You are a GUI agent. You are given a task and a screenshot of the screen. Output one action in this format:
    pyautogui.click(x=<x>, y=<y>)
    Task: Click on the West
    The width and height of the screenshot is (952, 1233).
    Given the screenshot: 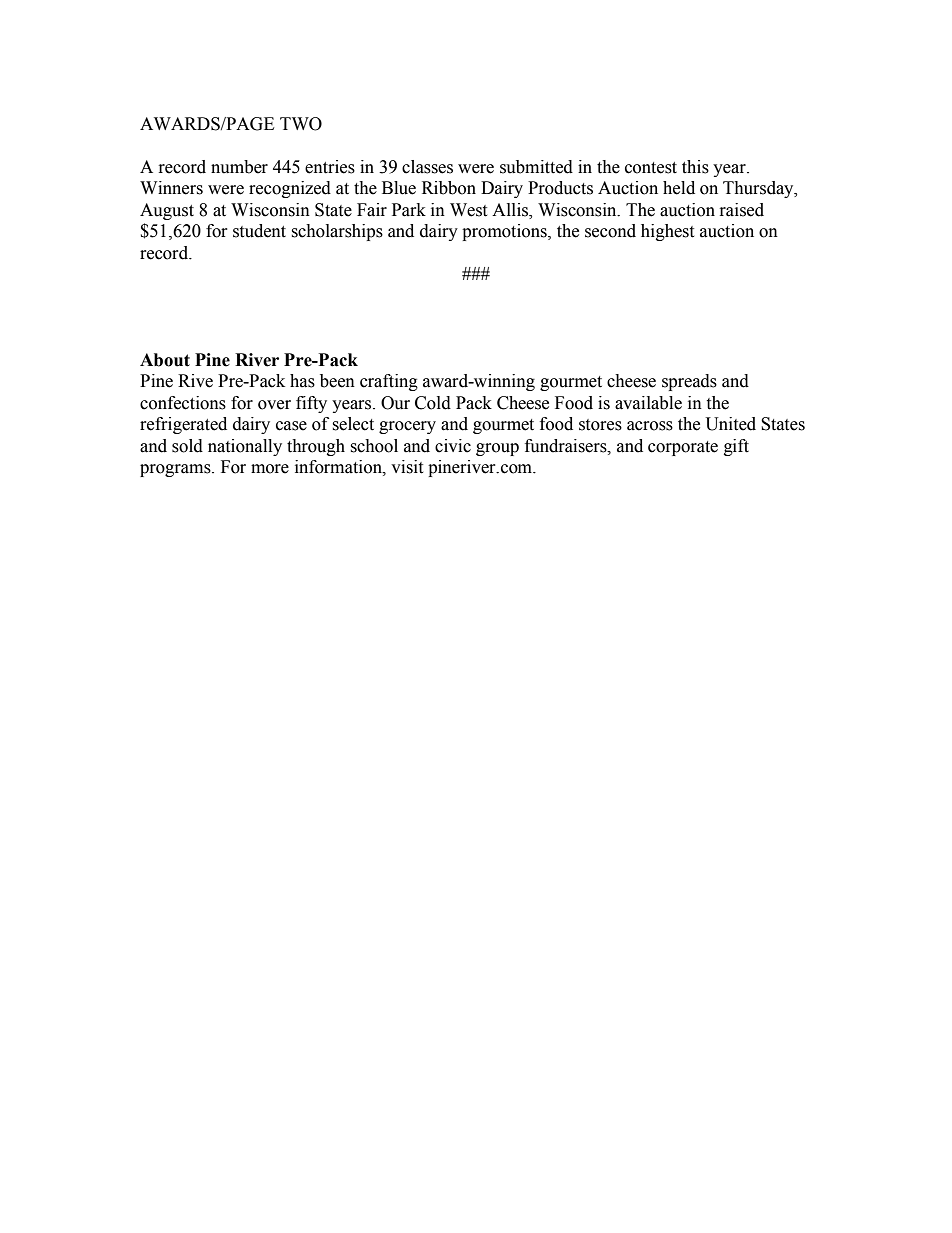 What is the action you would take?
    pyautogui.click(x=468, y=210)
